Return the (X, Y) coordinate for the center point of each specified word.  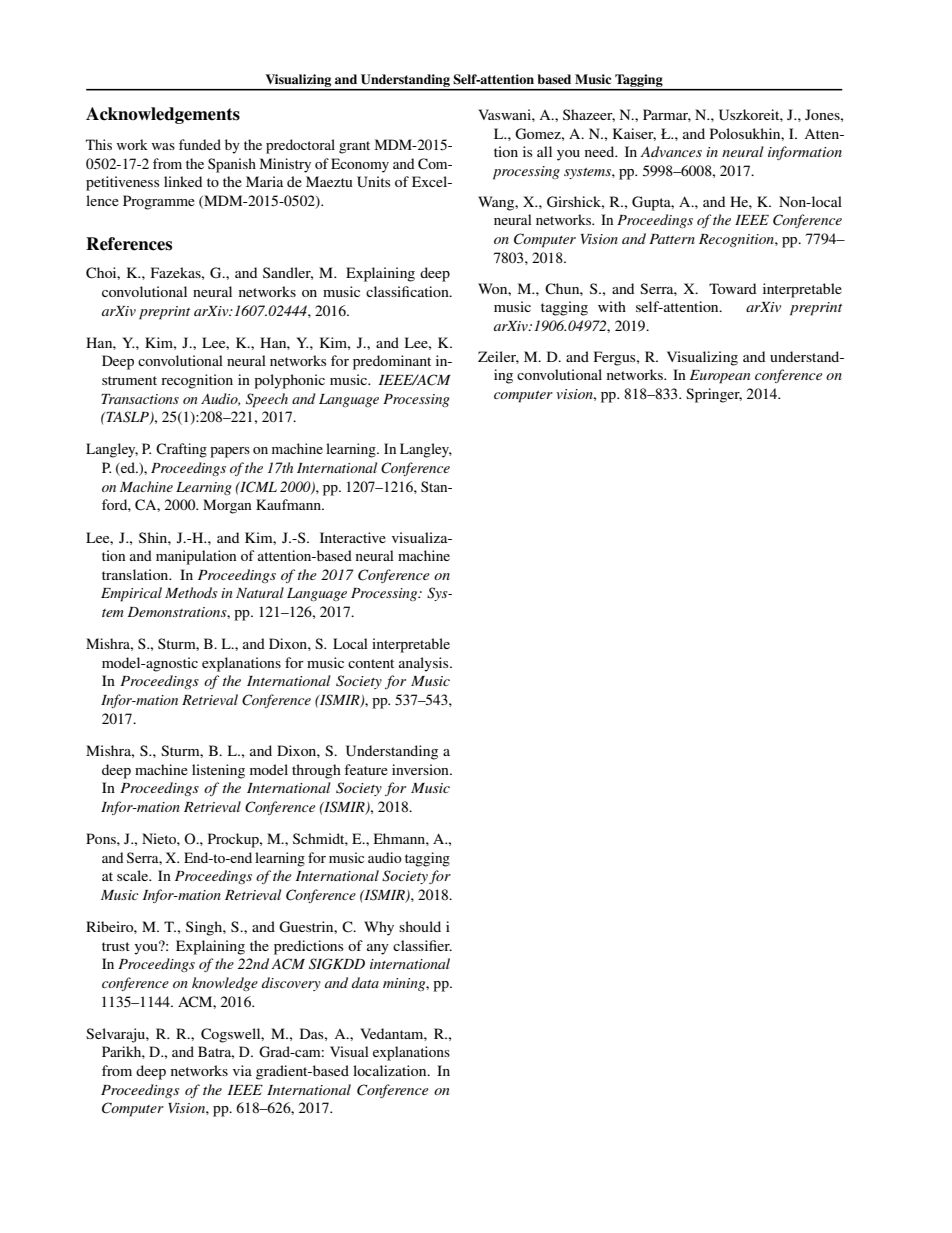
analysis (425, 664)
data (365, 982)
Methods (191, 592)
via (242, 1070)
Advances (671, 151)
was (163, 146)
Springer (714, 395)
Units (374, 182)
